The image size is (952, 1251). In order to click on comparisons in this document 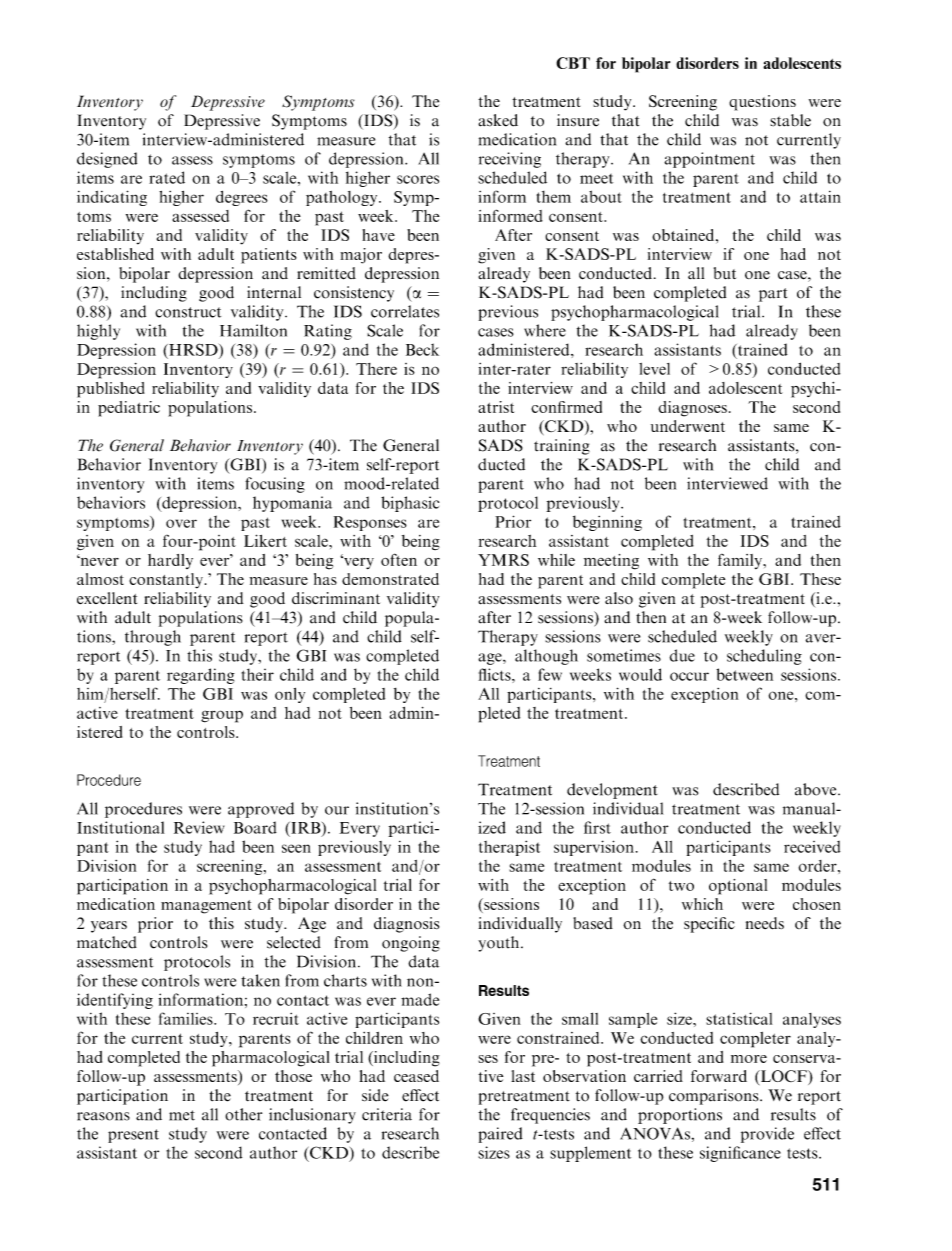, I will do `click(715, 1097)`.
